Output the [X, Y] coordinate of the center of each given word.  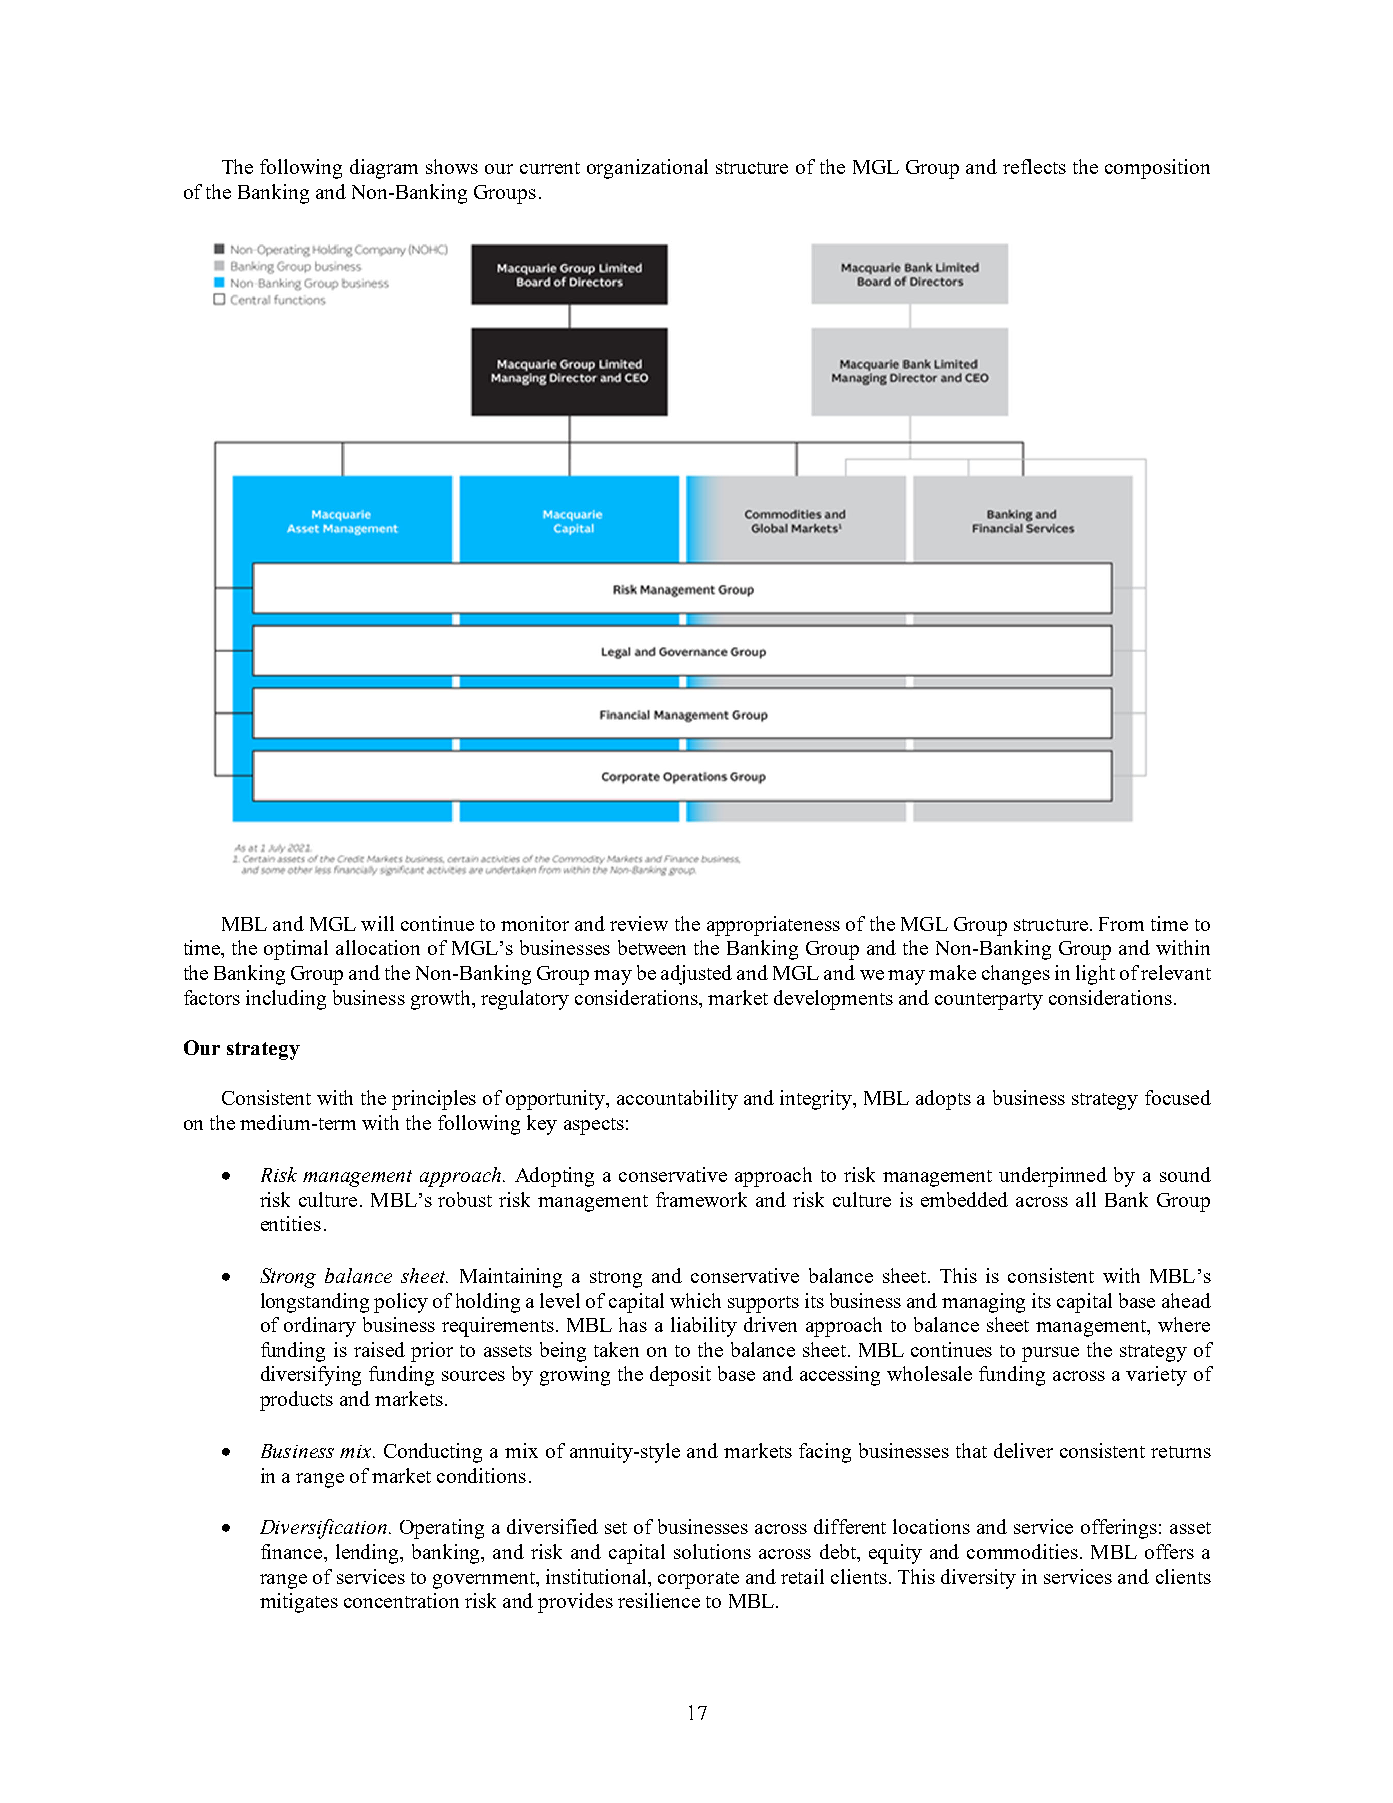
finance [293, 1551]
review [639, 923]
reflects [1034, 166]
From [1121, 924]
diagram [384, 169]
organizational [647, 169]
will [377, 923]
